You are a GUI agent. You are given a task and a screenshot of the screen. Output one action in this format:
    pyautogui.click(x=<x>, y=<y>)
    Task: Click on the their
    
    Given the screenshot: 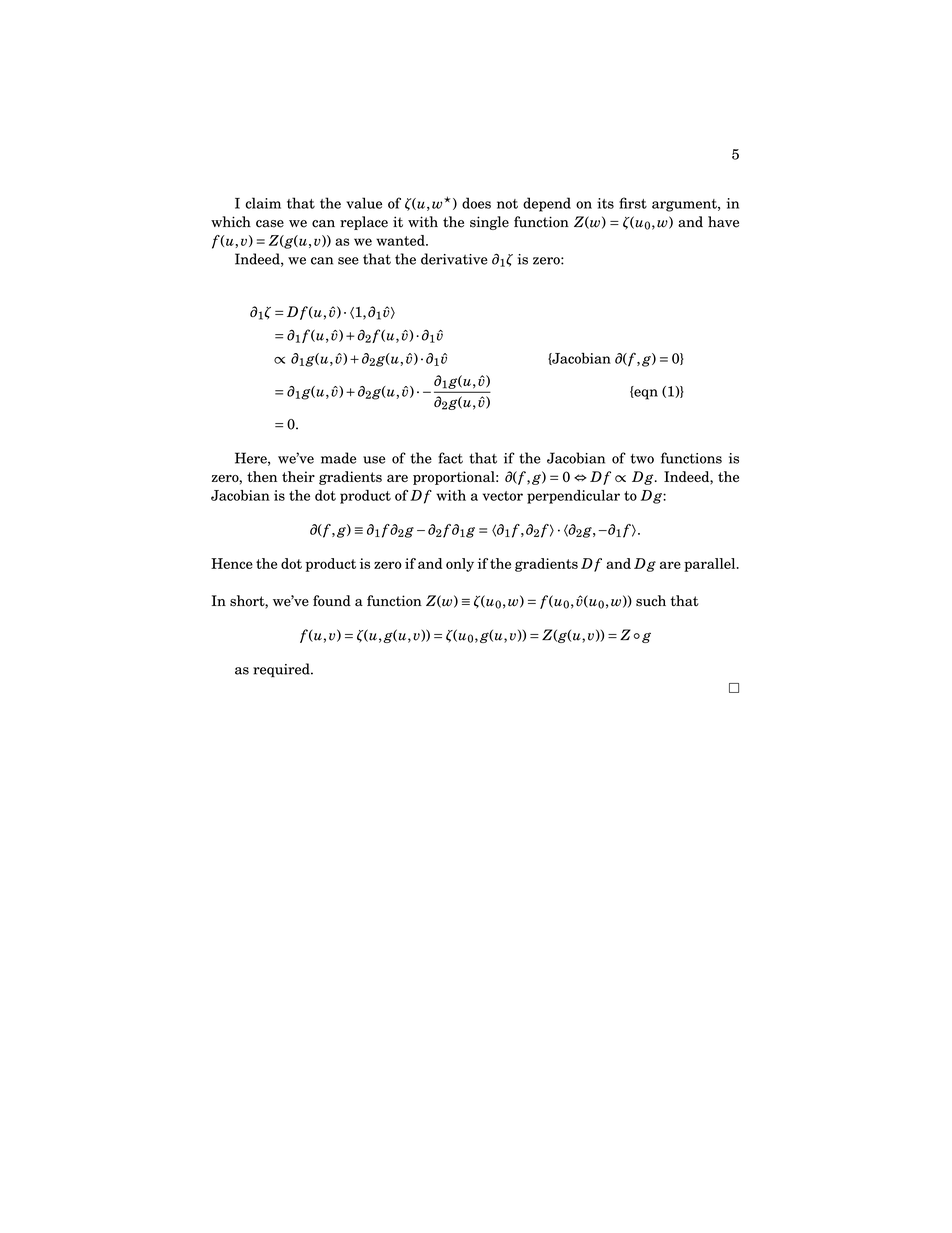 What is the action you would take?
    pyautogui.click(x=298, y=476)
